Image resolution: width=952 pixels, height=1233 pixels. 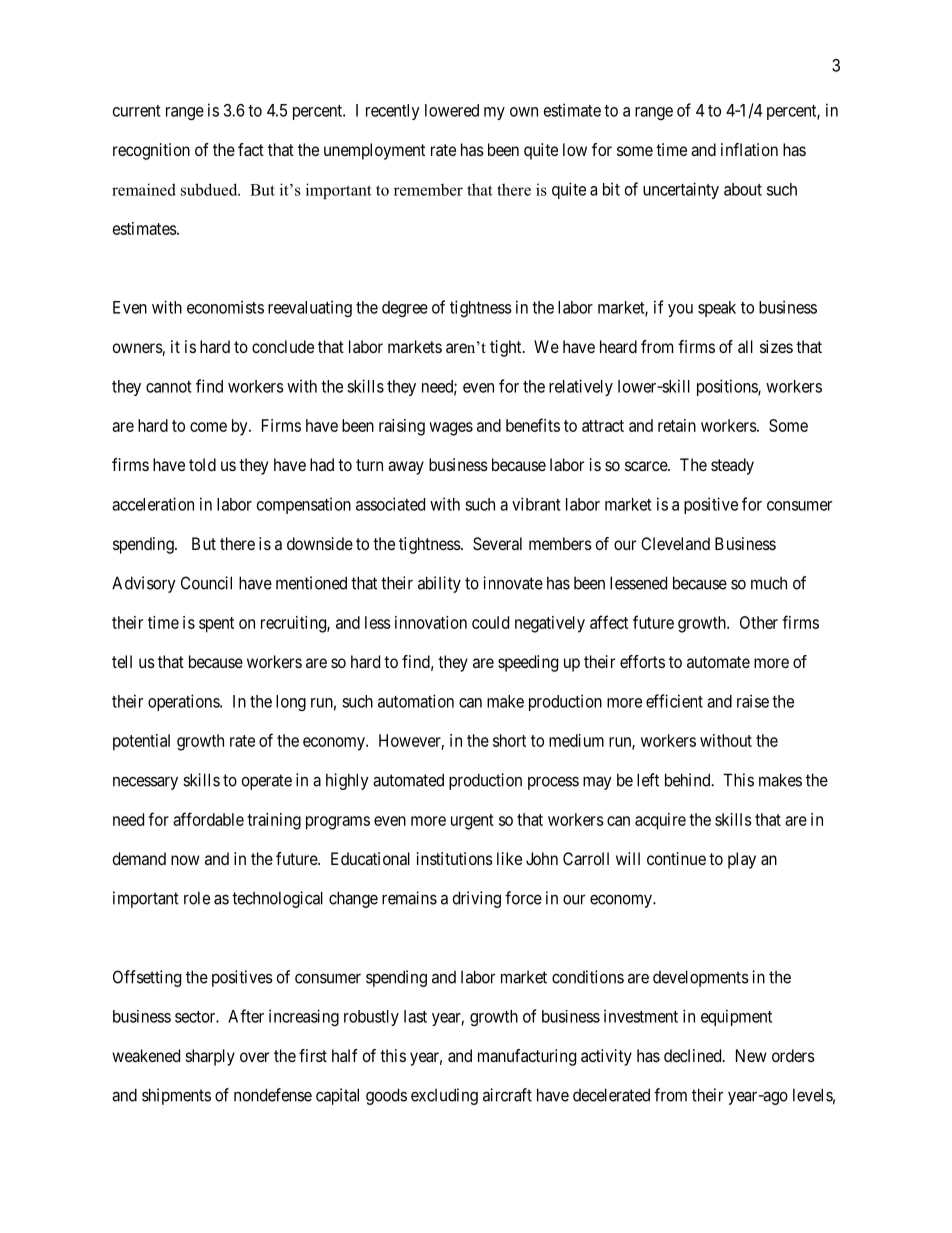 What do you see at coordinates (210, 1057) in the screenshot?
I see `sharply` at bounding box center [210, 1057].
